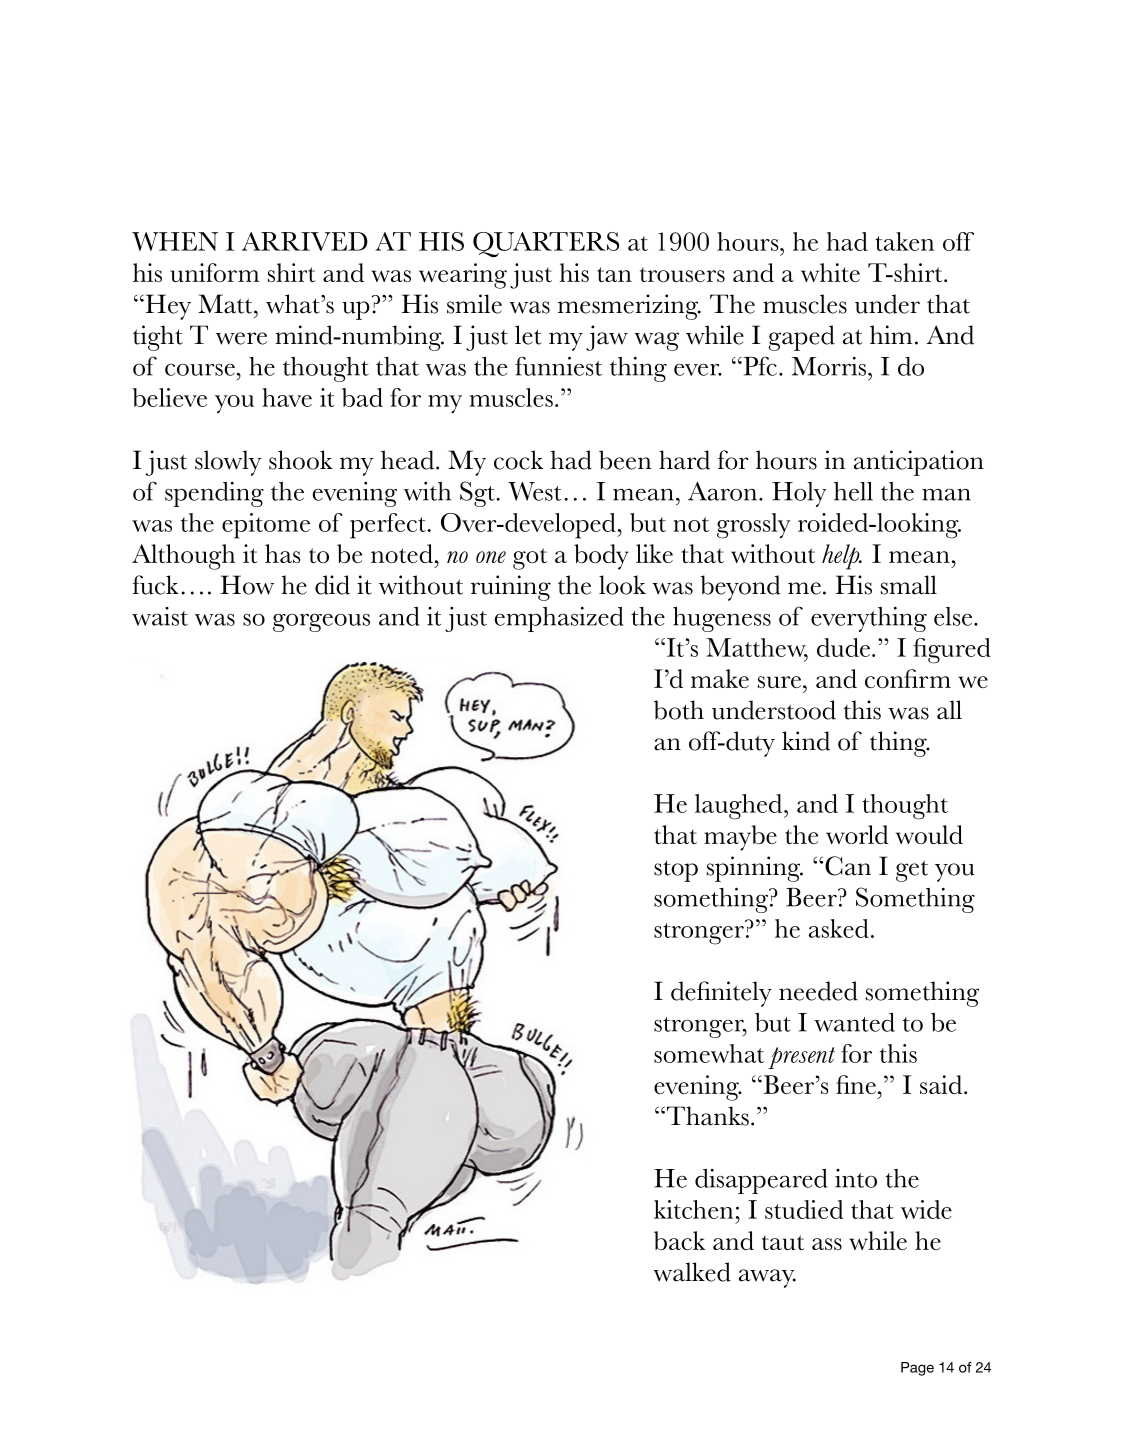 Image resolution: width=1124 pixels, height=1455 pixels. Describe the element at coordinates (679, 1240) in the document. I see `back` at that location.
